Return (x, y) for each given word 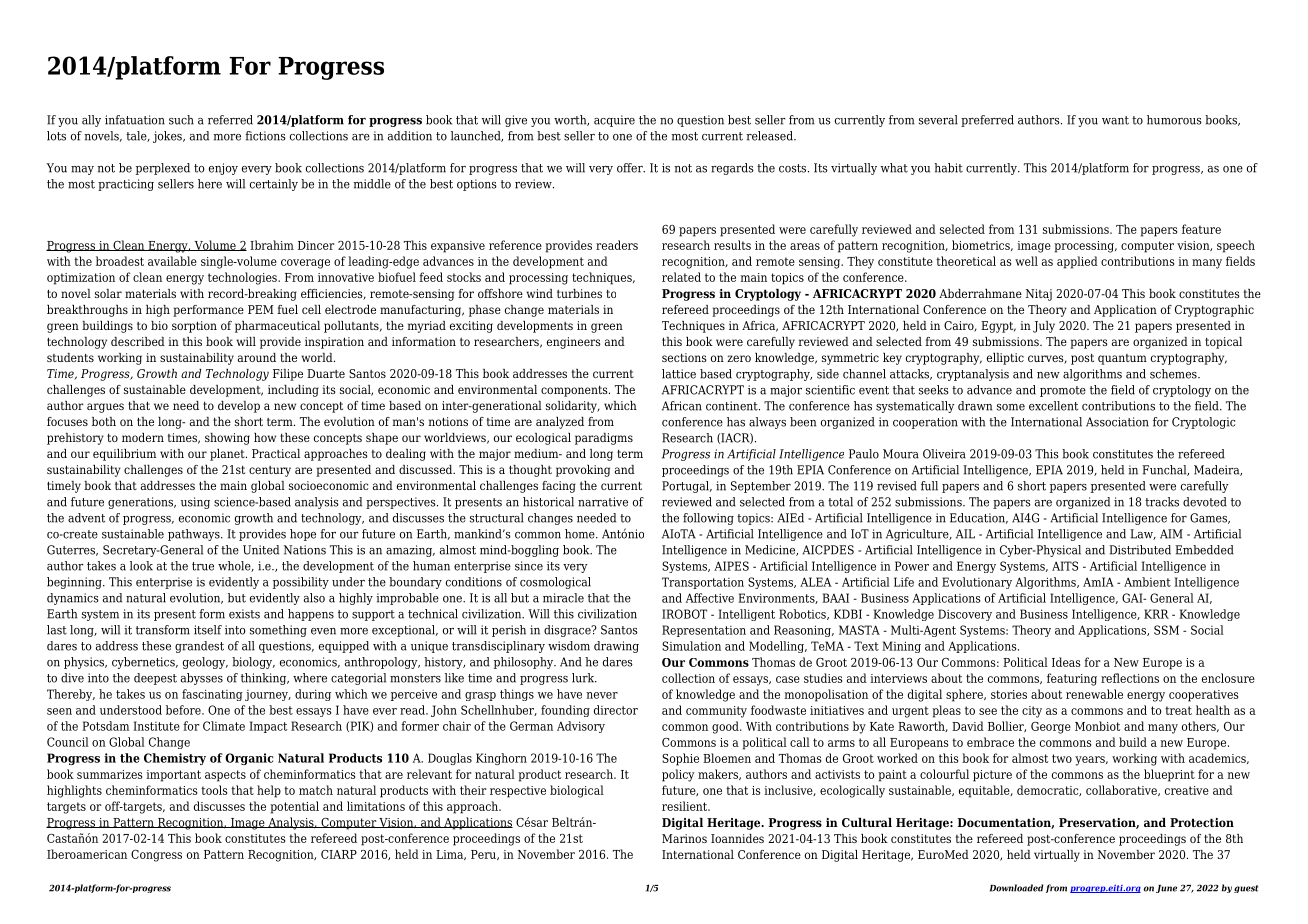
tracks (1162, 502)
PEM (261, 309)
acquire (614, 121)
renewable (1094, 694)
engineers (574, 343)
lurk (584, 678)
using (195, 503)
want (1115, 120)
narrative (603, 502)
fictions (265, 136)
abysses (202, 679)
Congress (156, 856)
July (1044, 327)
